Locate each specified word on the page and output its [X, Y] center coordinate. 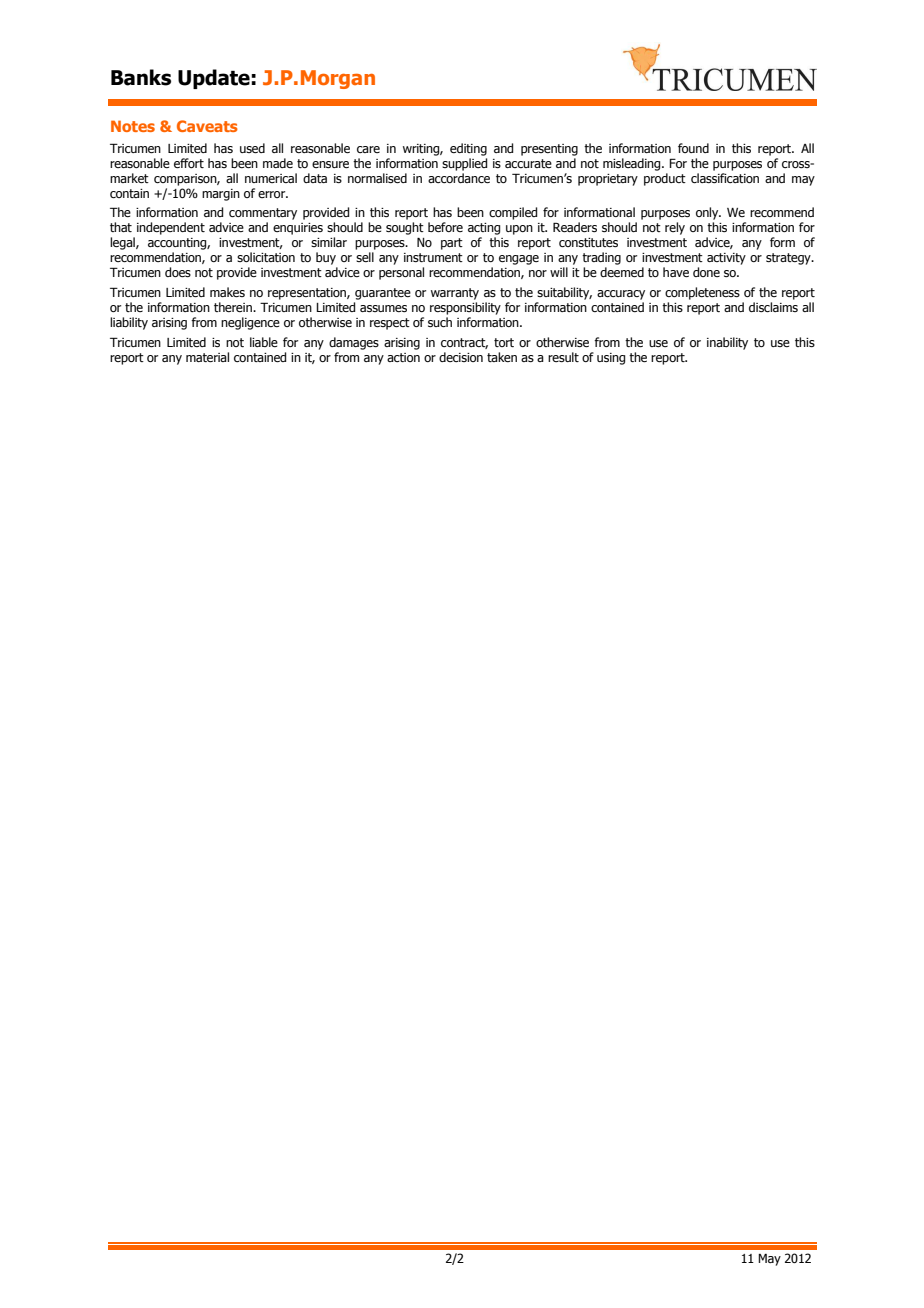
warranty [455, 294]
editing [468, 149]
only [708, 213]
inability [727, 343]
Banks [141, 77]
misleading [633, 164]
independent [171, 228]
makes [227, 292]
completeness [702, 293]
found [693, 148]
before [445, 227]
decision [461, 357]
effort [189, 163]
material [207, 357]
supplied [464, 164]
